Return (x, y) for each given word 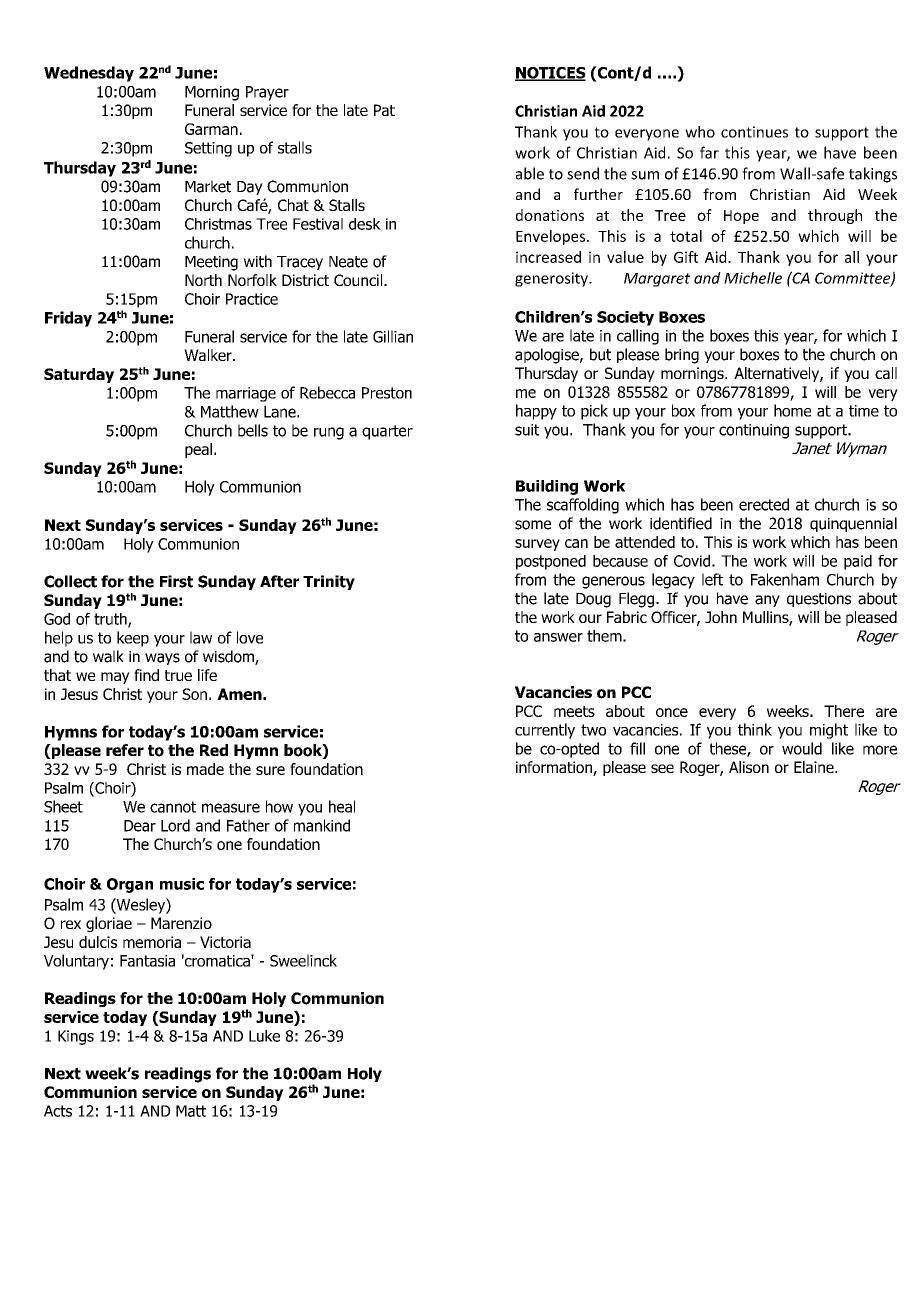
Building (547, 487)
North (203, 280)
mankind (322, 825)
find (146, 675)
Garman (211, 129)
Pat (384, 110)
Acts (58, 1111)
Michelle (753, 278)
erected (764, 504)
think (755, 729)
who (700, 132)
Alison (749, 767)
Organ (130, 885)
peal (198, 450)
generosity (552, 279)
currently (545, 731)
